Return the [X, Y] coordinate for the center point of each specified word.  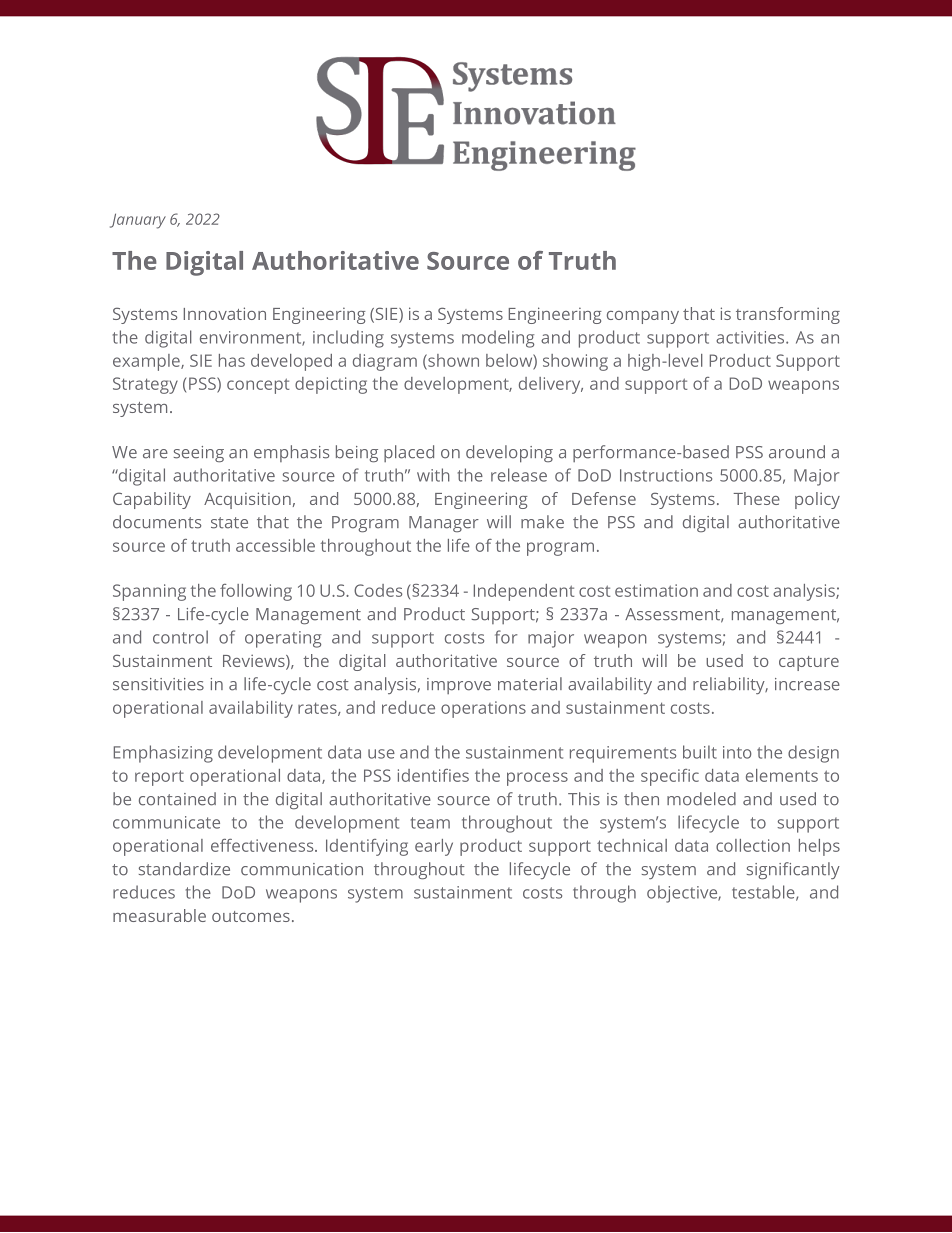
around [797, 452]
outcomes [251, 916]
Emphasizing [163, 754]
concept [258, 386]
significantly [793, 871]
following [256, 592]
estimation [656, 590]
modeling [498, 339]
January [138, 221]
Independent [524, 592]
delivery [551, 385]
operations [483, 709]
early [434, 847]
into [737, 752]
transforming [788, 315]
